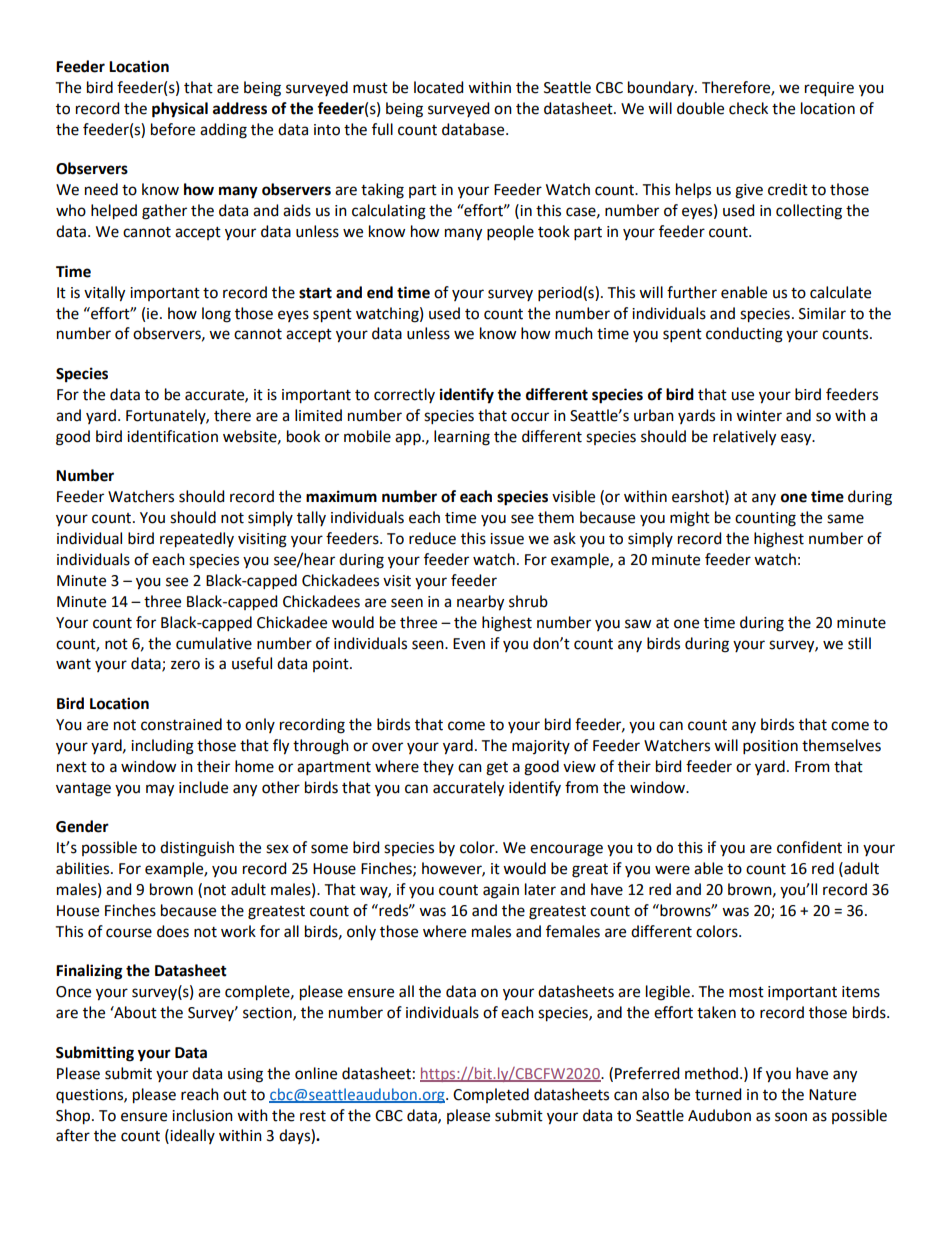  Describe the element at coordinates (791, 1117) in the document. I see `soon` at that location.
